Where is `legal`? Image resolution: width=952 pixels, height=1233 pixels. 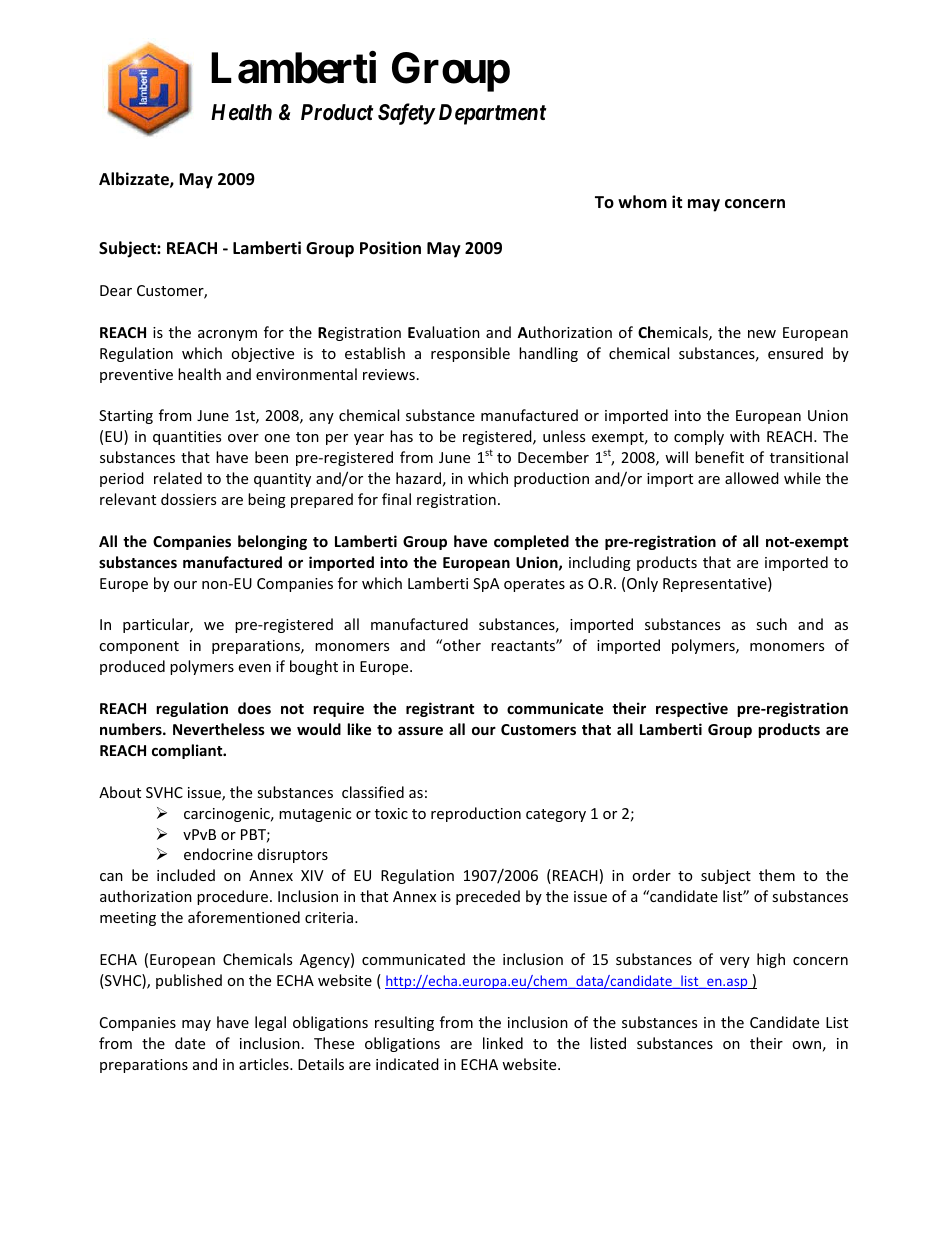
legal is located at coordinates (270, 1023).
